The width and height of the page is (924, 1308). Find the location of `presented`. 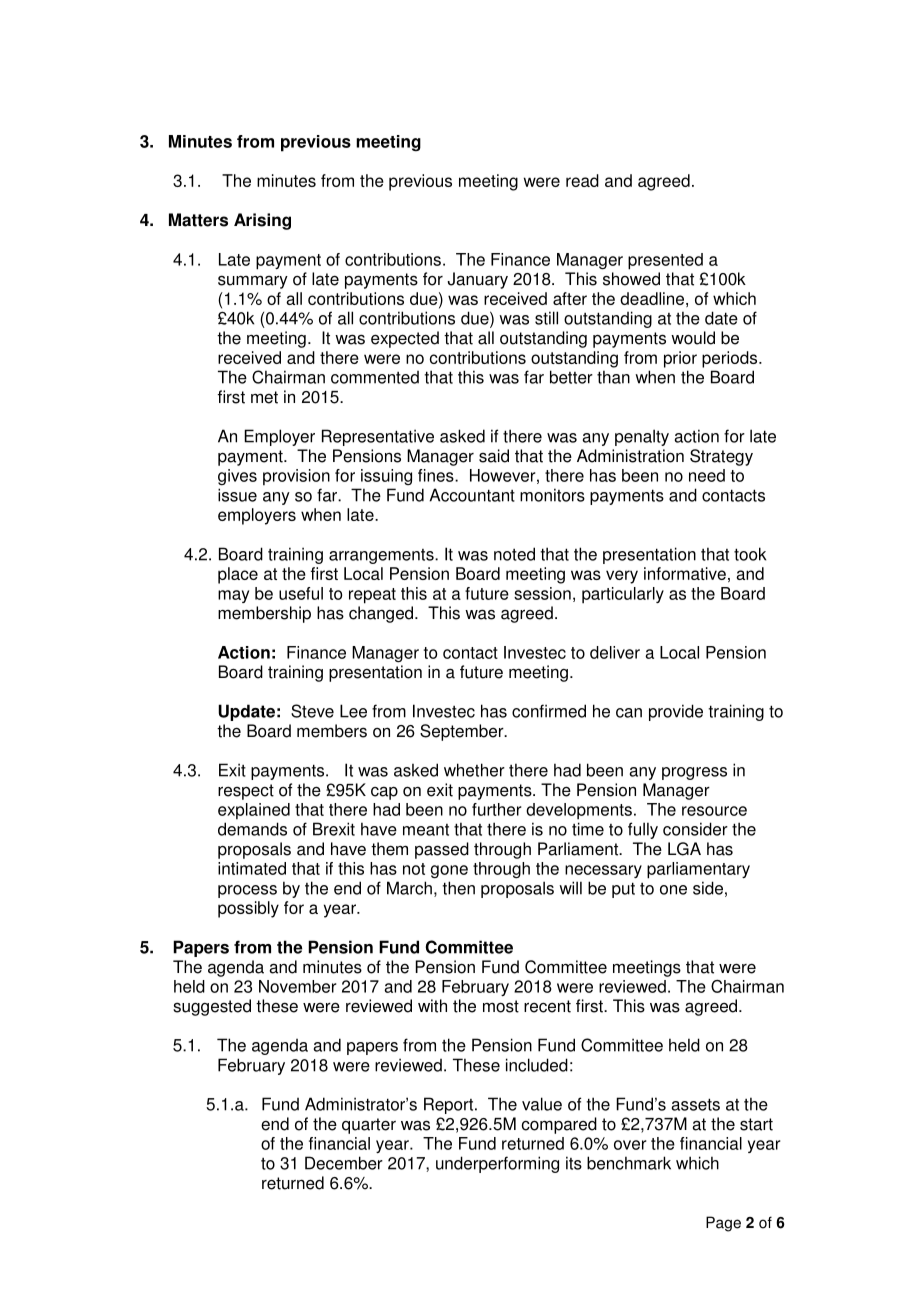

presented is located at coordinates (665, 261).
